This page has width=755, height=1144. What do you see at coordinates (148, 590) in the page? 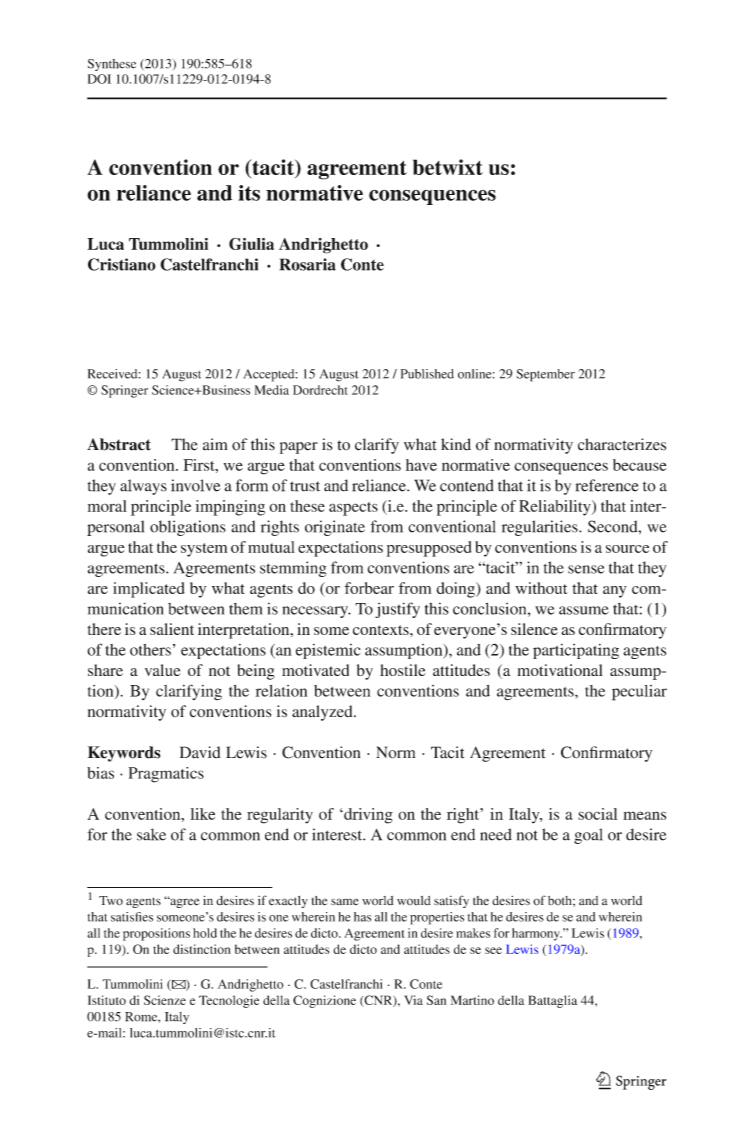
I see `implicated` at bounding box center [148, 590].
